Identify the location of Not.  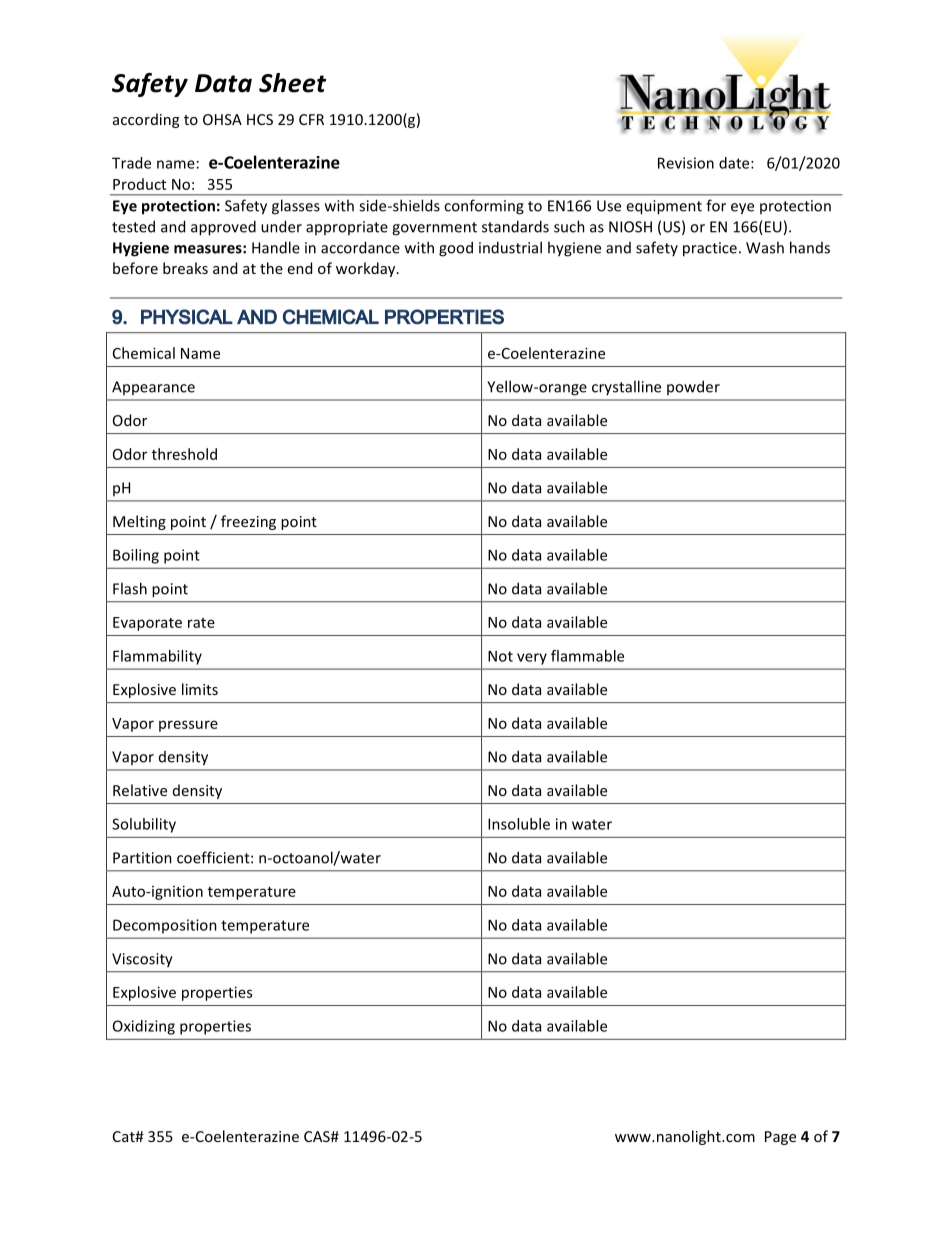
(500, 656).
